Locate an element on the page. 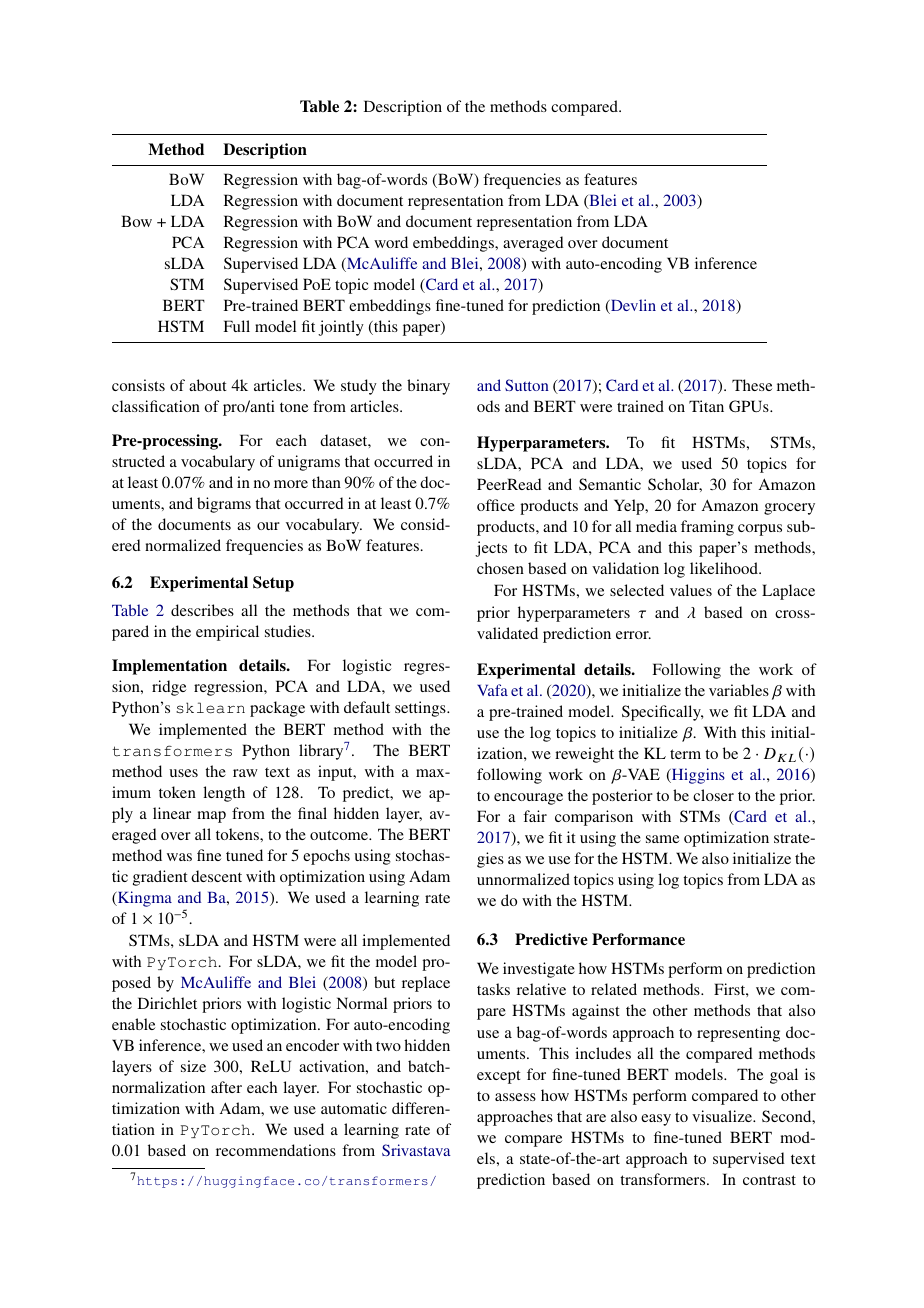 This image has height=1308, width=924. sklearn is located at coordinates (210, 708).
